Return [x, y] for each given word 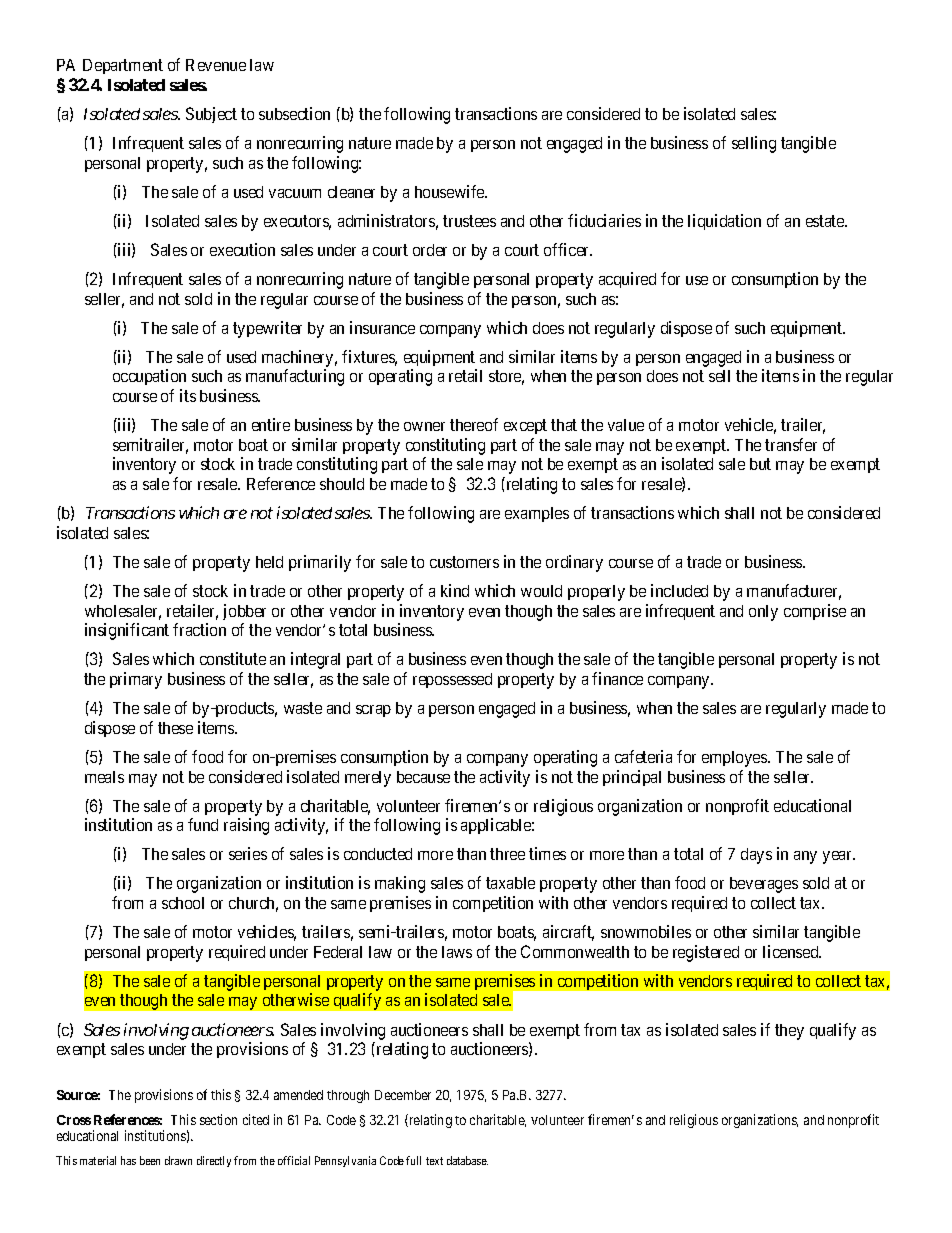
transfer [791, 444]
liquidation [724, 222]
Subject [211, 115]
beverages [764, 885]
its [188, 395]
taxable [510, 883]
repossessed [452, 680]
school [183, 903]
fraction [199, 629]
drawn [178, 1160]
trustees [469, 221]
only [763, 613]
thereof [474, 424]
